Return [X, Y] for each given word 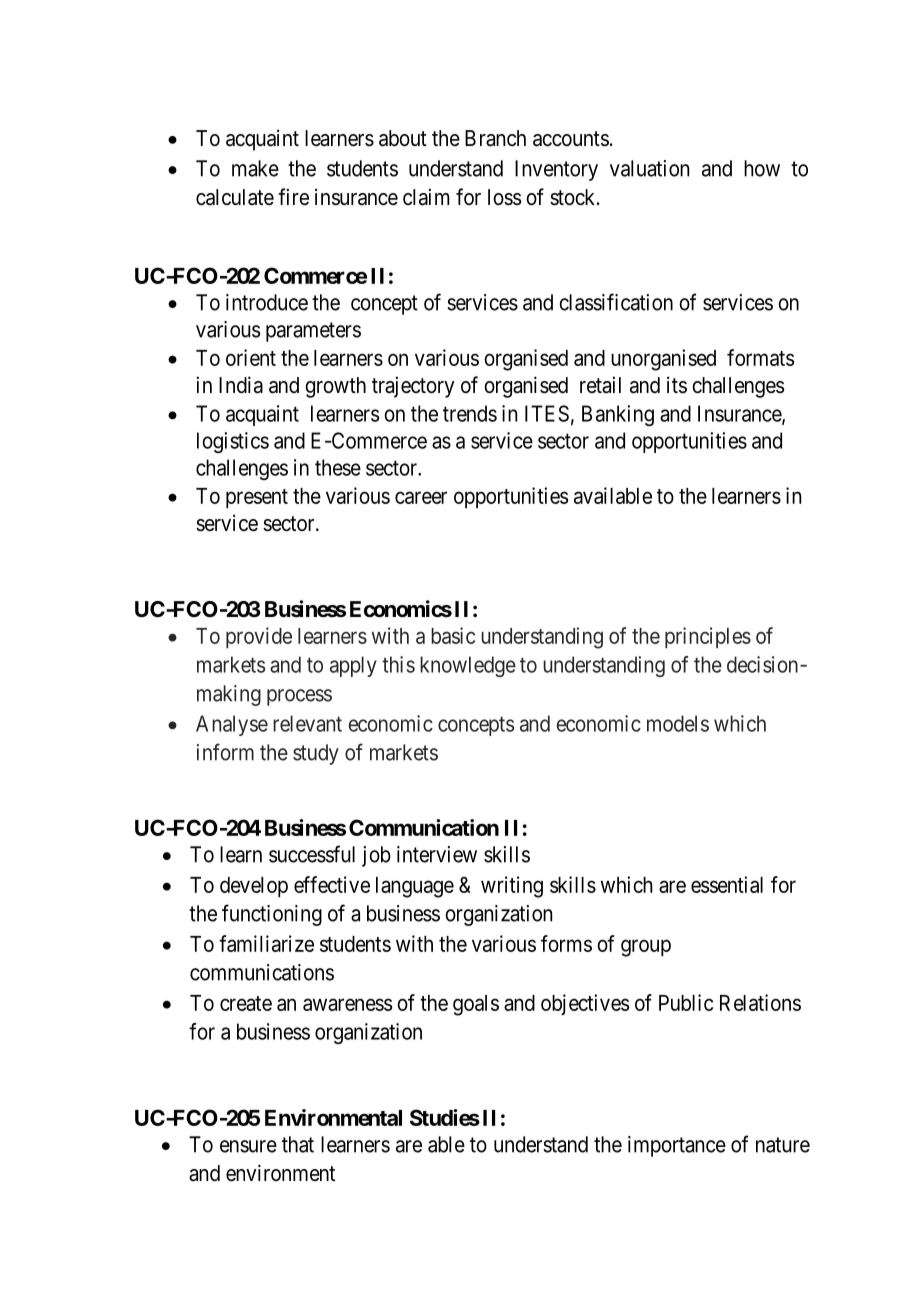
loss [505, 197]
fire [293, 197]
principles [708, 637]
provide [259, 637]
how [762, 168]
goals [476, 1005]
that [298, 1144]
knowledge [468, 666]
